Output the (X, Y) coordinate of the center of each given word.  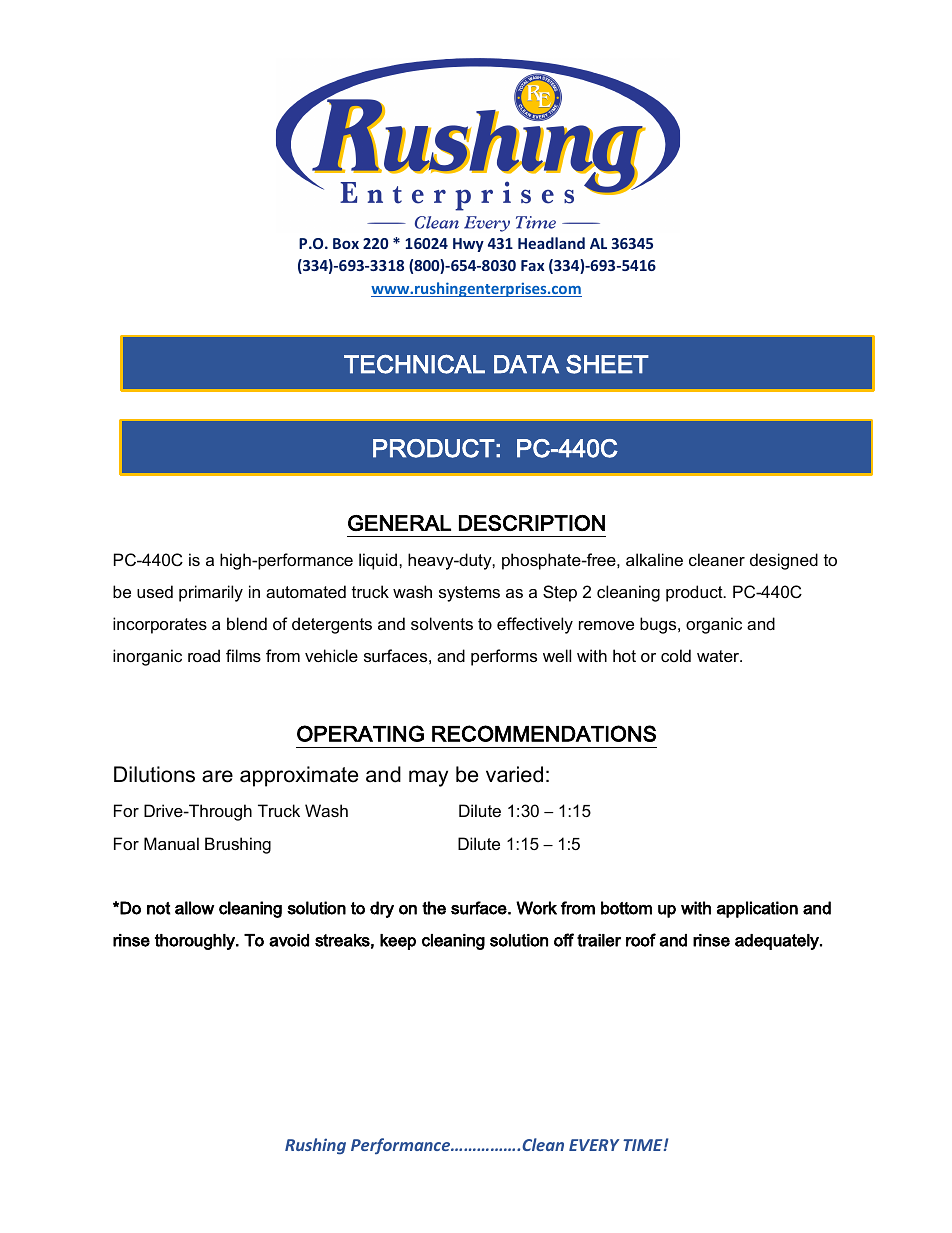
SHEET (607, 364)
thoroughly (196, 942)
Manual (171, 843)
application (757, 909)
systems (469, 594)
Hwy (468, 245)
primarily (211, 593)
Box (346, 243)
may (428, 778)
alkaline (654, 559)
